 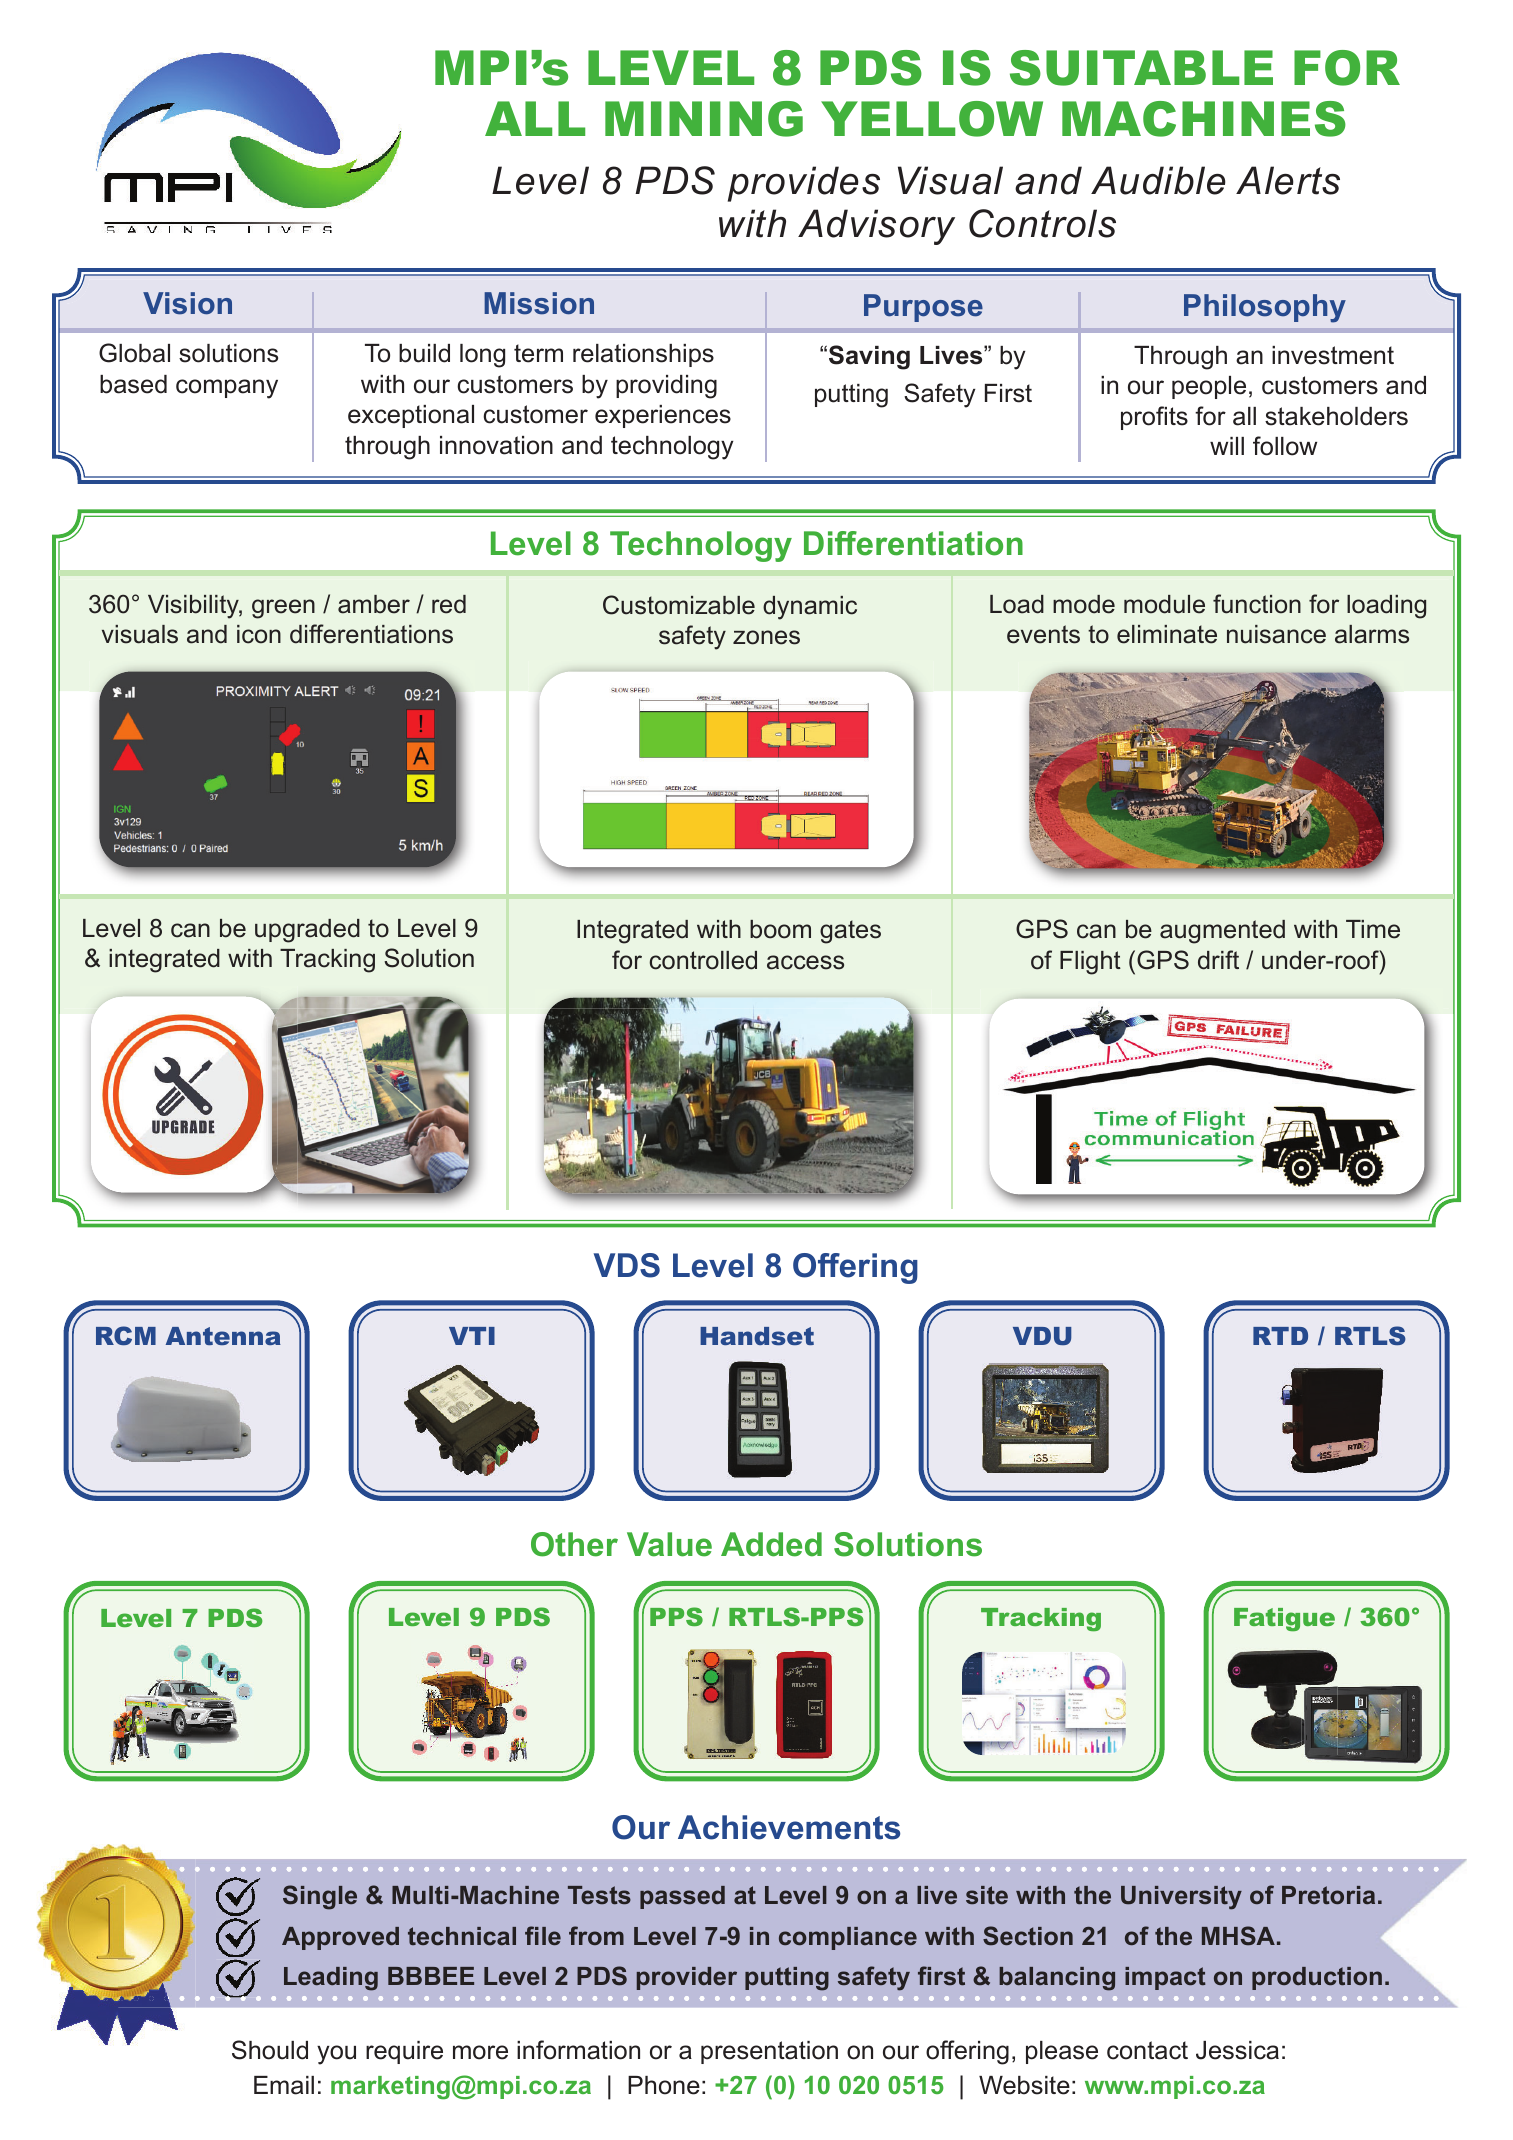 I want to click on MINING, so click(x=704, y=119).
